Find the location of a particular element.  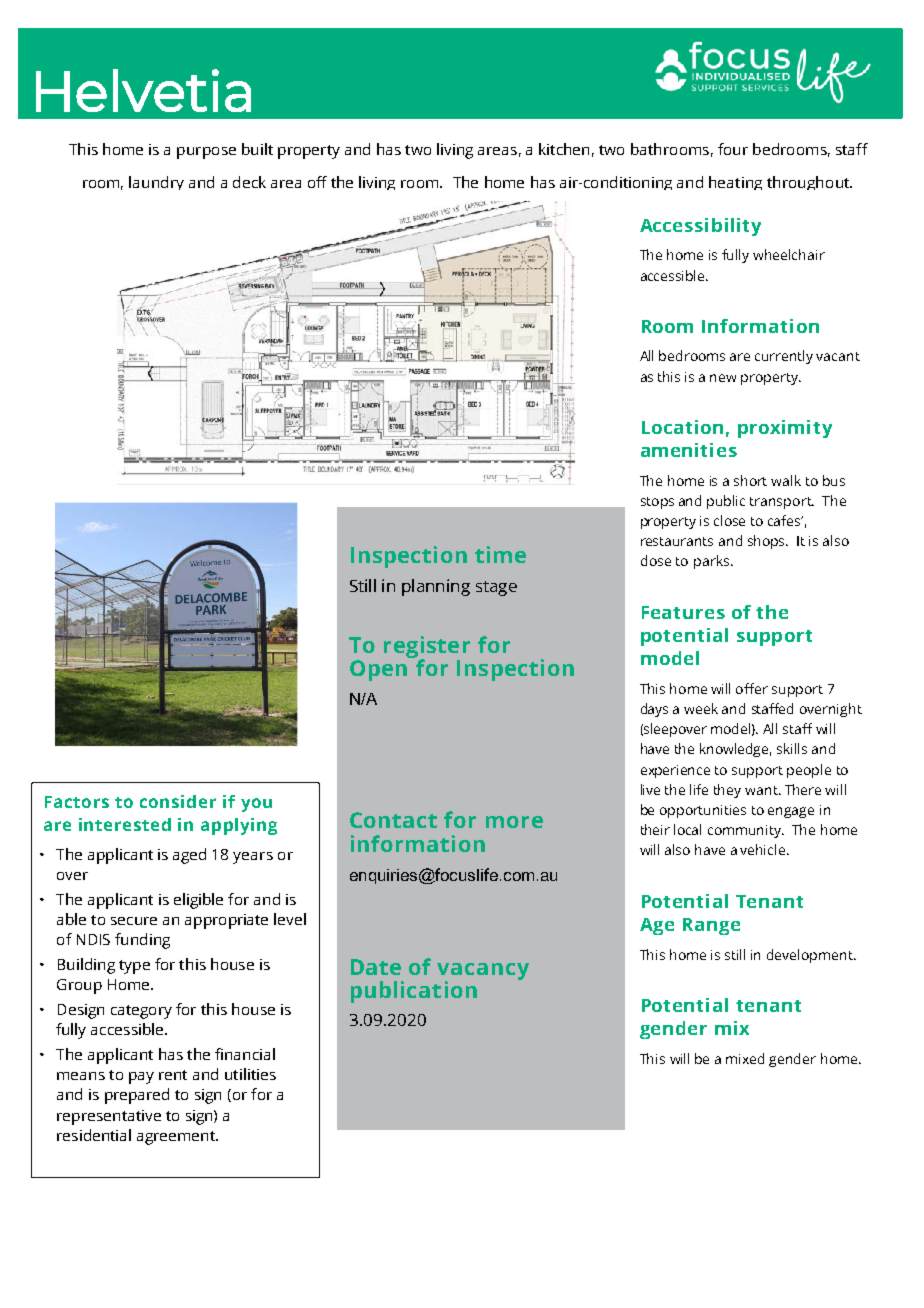

kitchen is located at coordinates (564, 149).
